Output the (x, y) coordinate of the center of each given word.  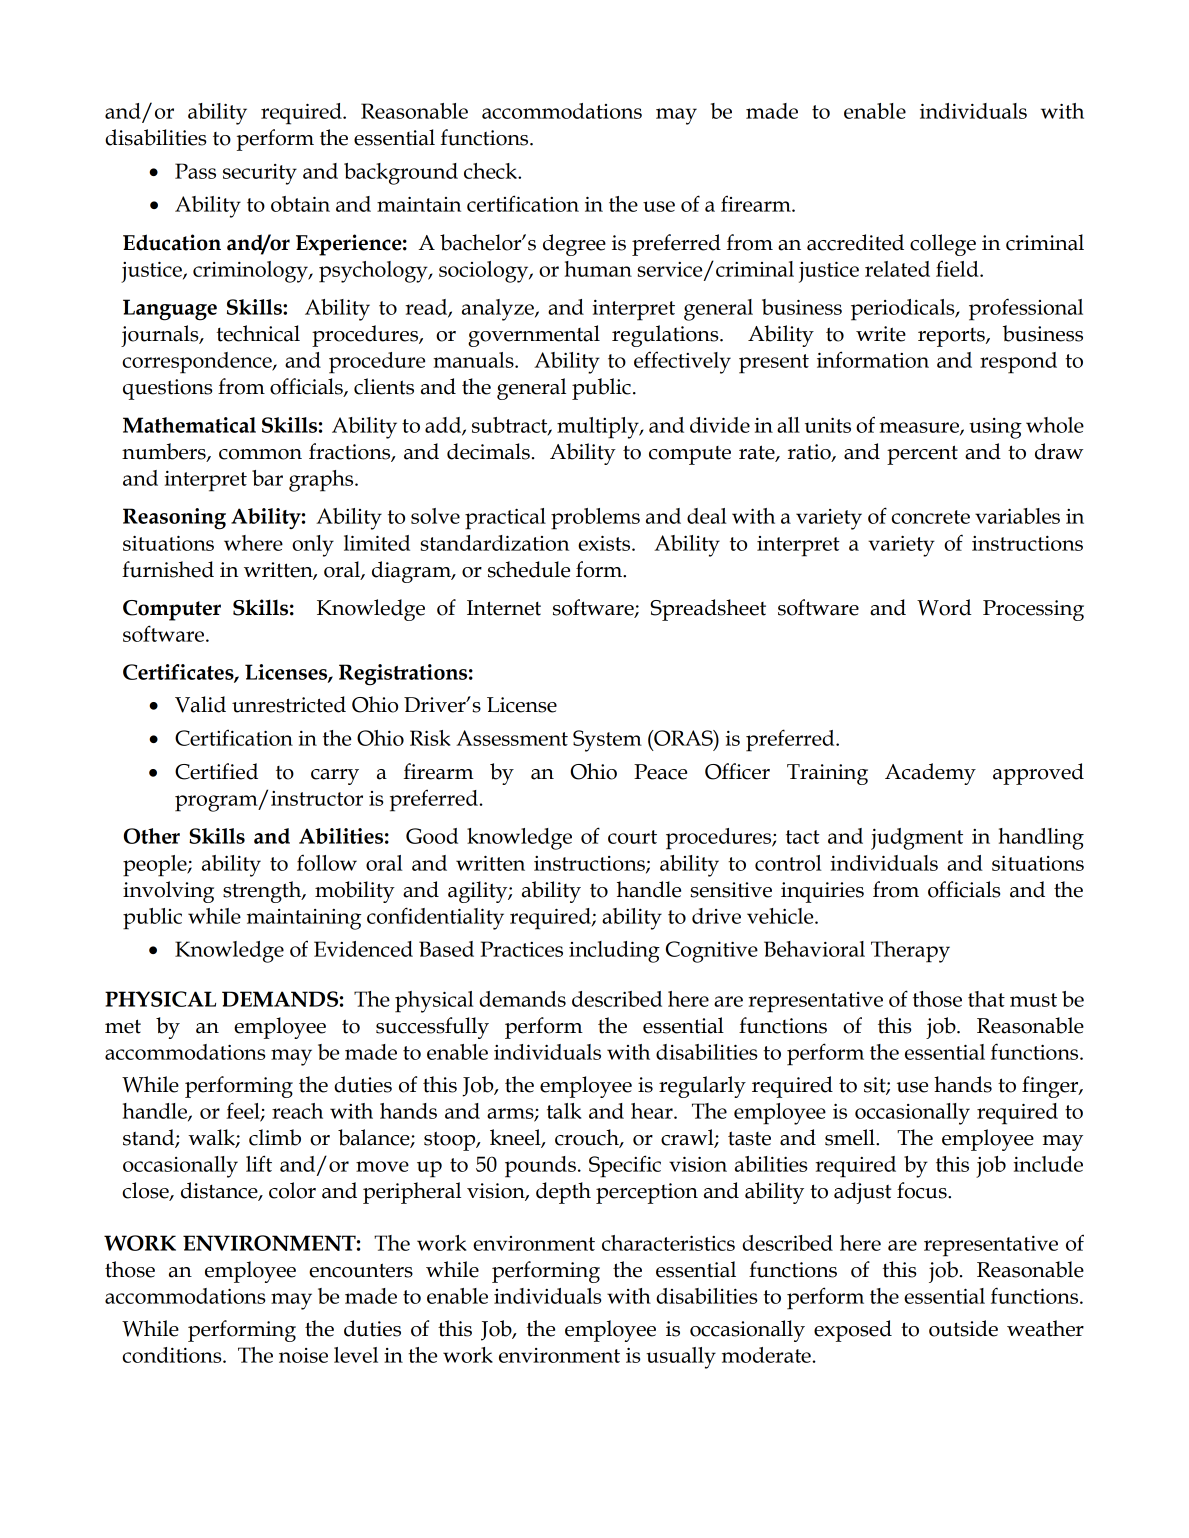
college (943, 245)
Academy (930, 774)
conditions (173, 1355)
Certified (216, 771)
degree (574, 245)
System (607, 741)
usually (681, 1358)
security (260, 174)
